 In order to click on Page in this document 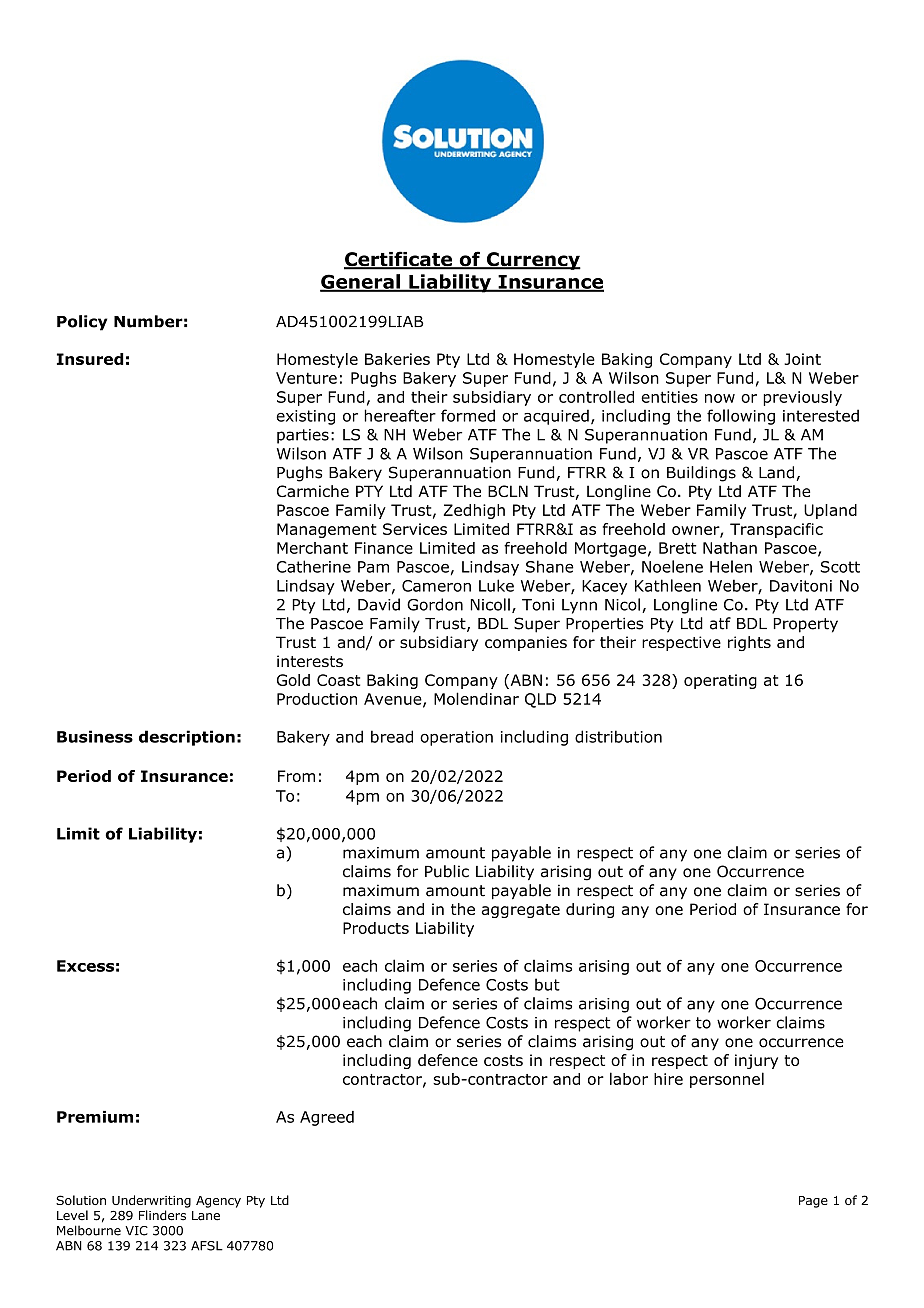, I will do `click(813, 1202)`.
